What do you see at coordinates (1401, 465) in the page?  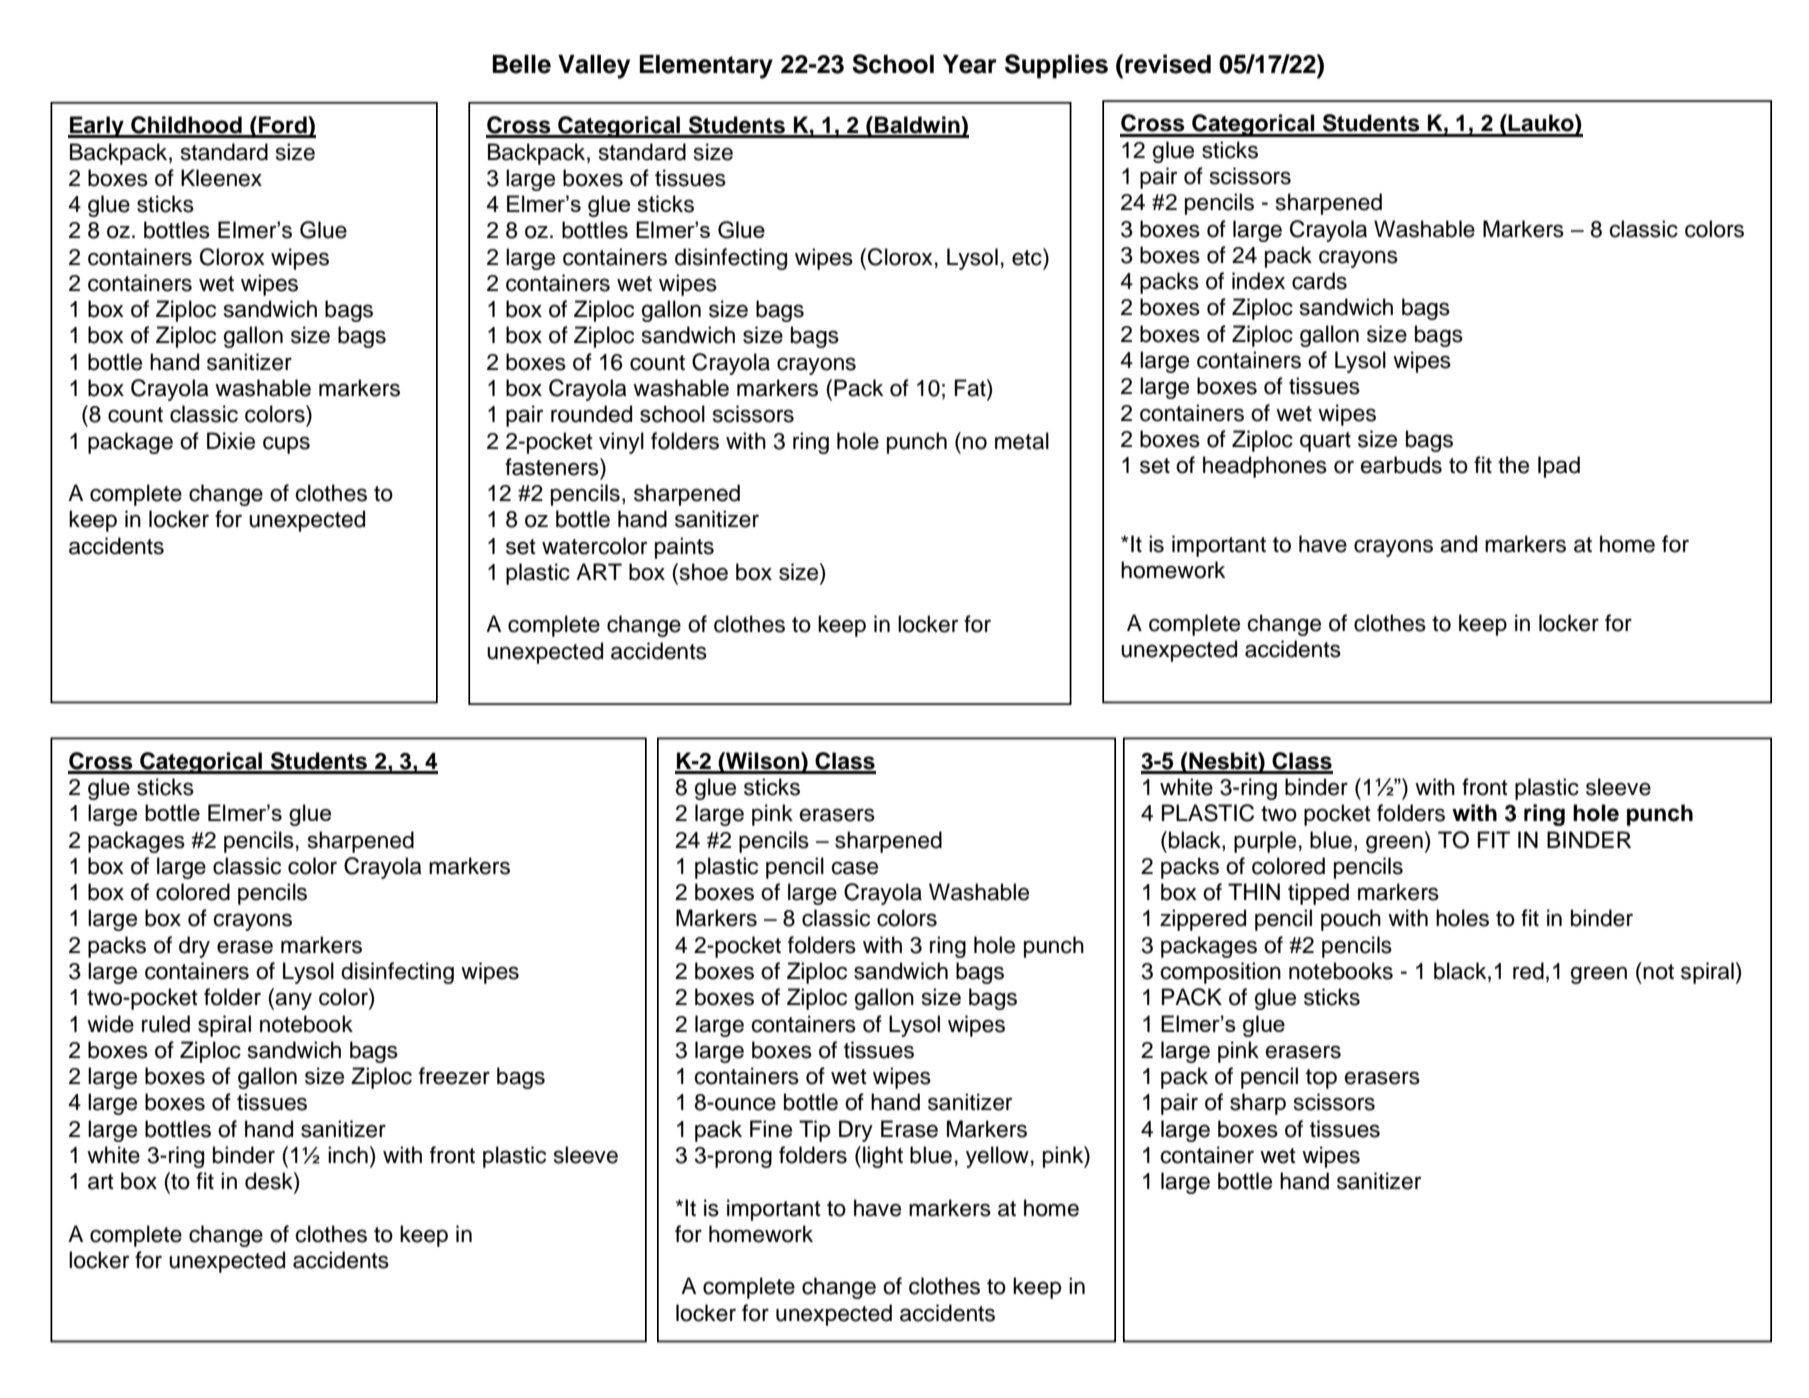 I see `earbuds` at bounding box center [1401, 465].
